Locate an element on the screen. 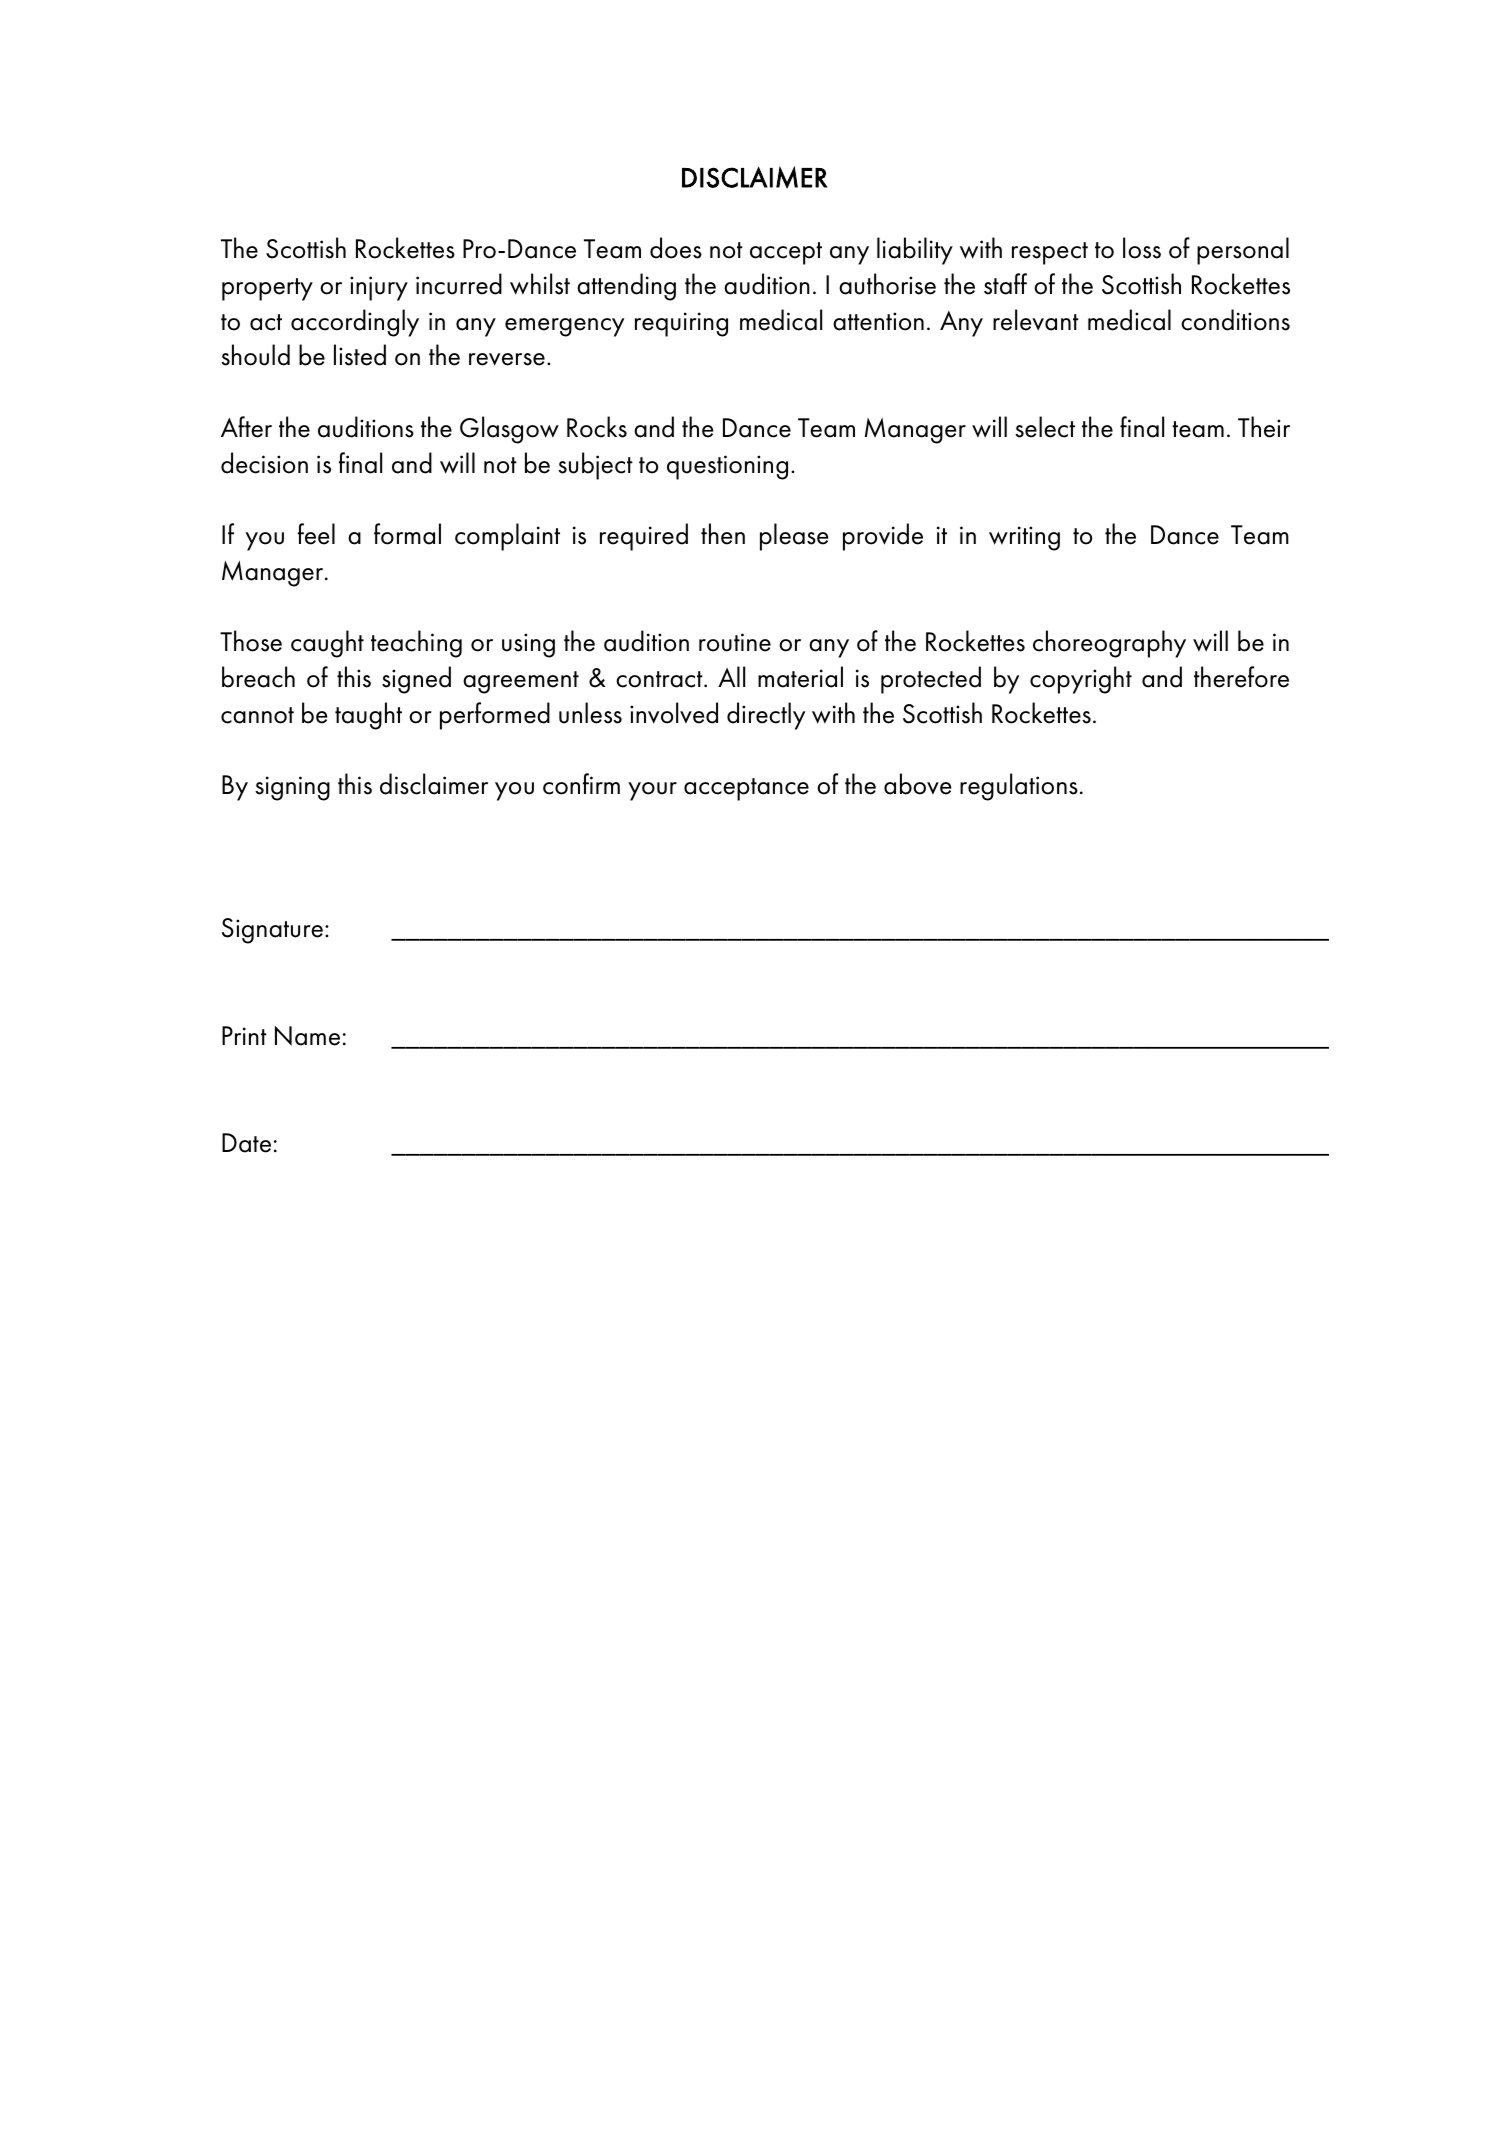 The width and height of the screenshot is (1509, 2134). regulations is located at coordinates (1019, 787).
